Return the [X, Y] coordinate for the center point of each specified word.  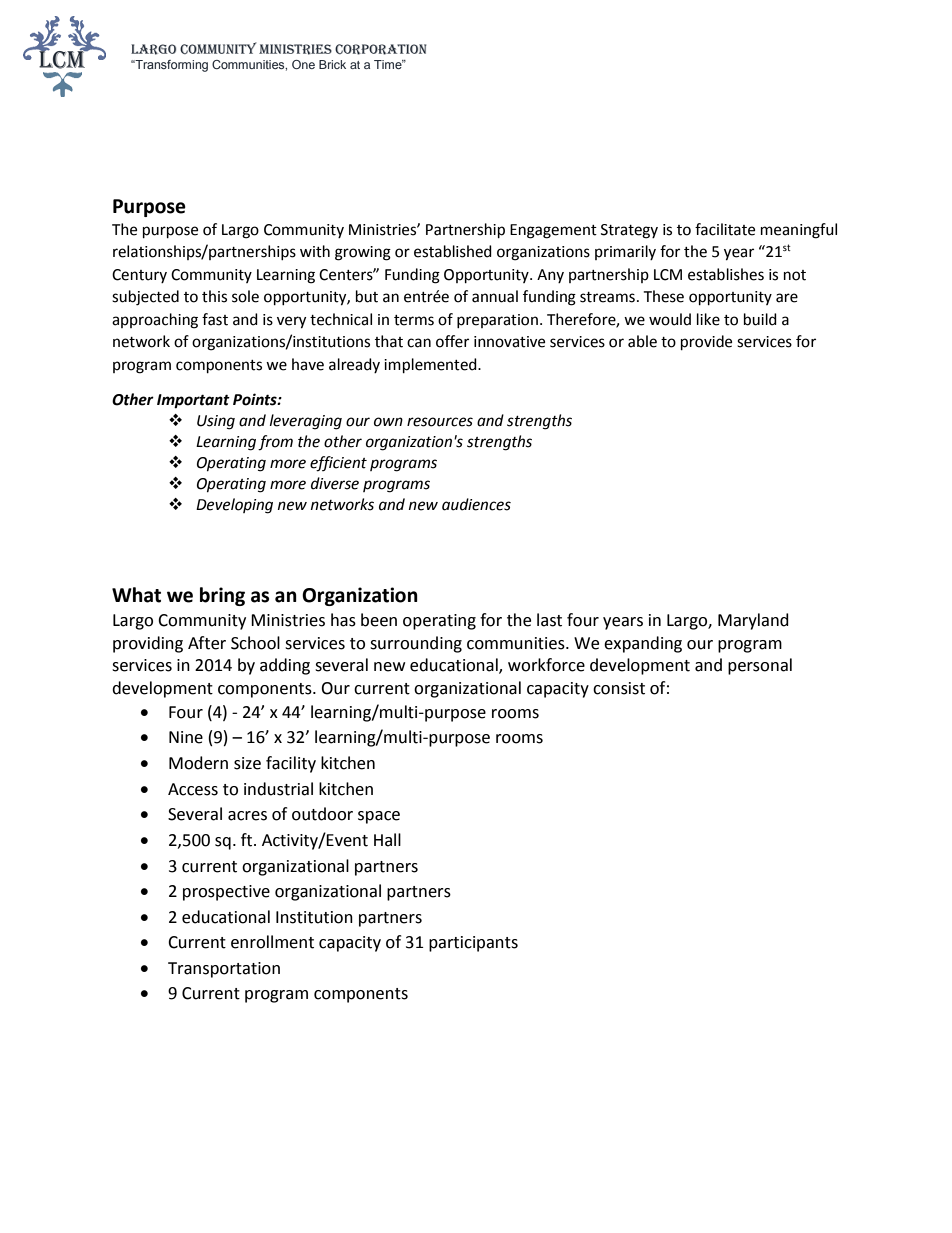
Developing [234, 506]
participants [473, 944]
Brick [332, 64]
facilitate [725, 229]
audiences [476, 504]
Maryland [753, 621]
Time [389, 64]
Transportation [224, 970]
